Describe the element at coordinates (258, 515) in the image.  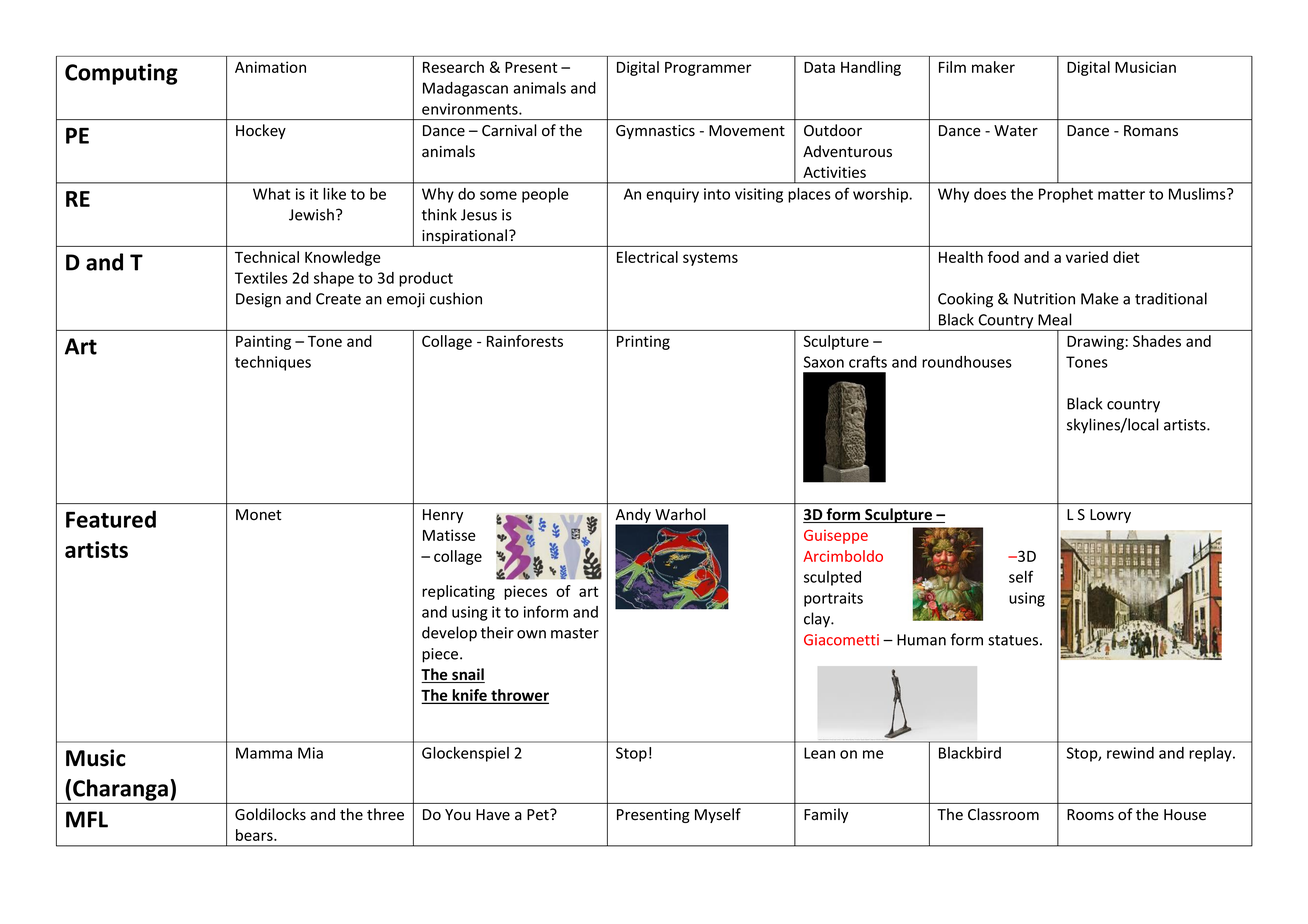
I see `Monet` at that location.
